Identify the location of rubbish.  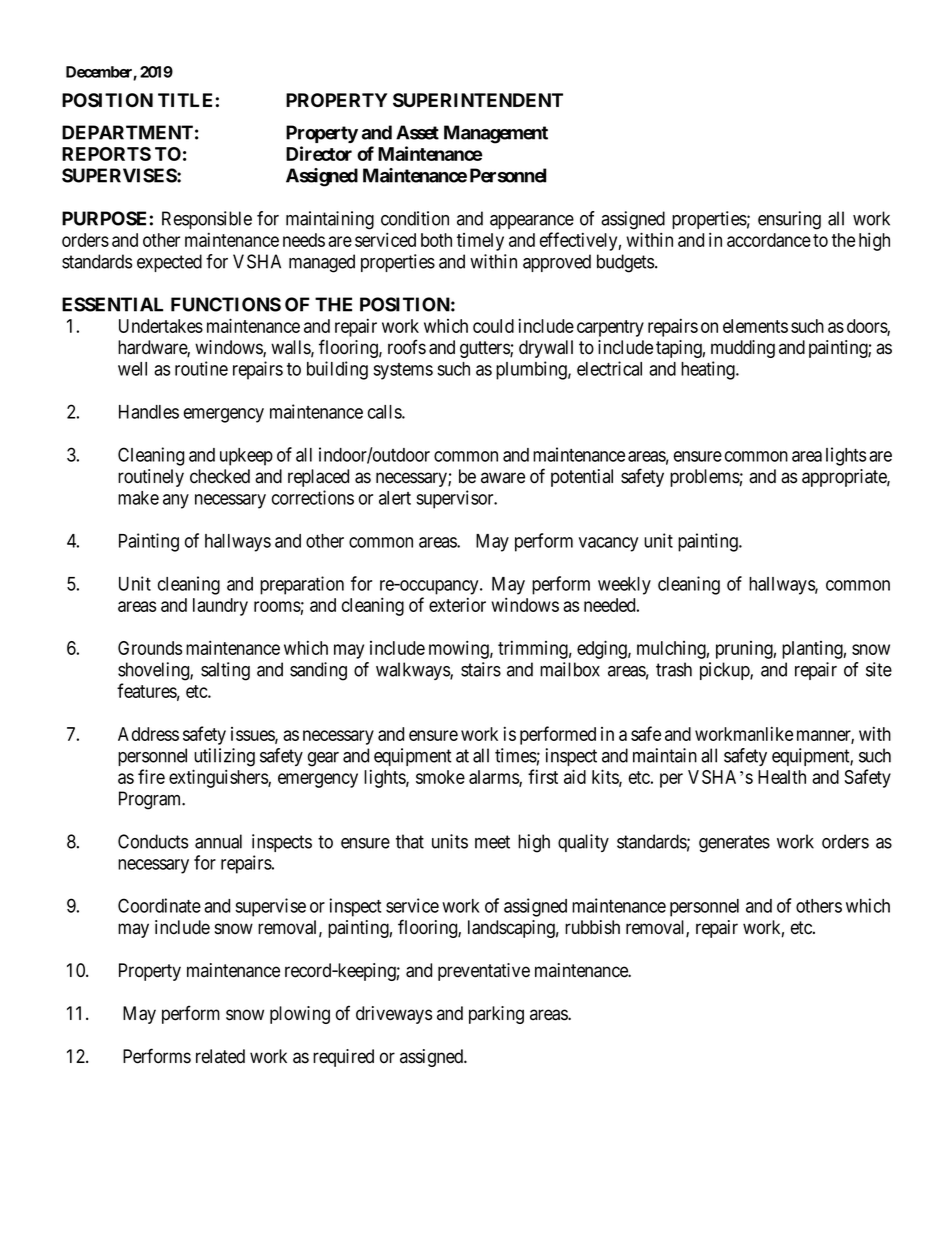
(592, 927).
